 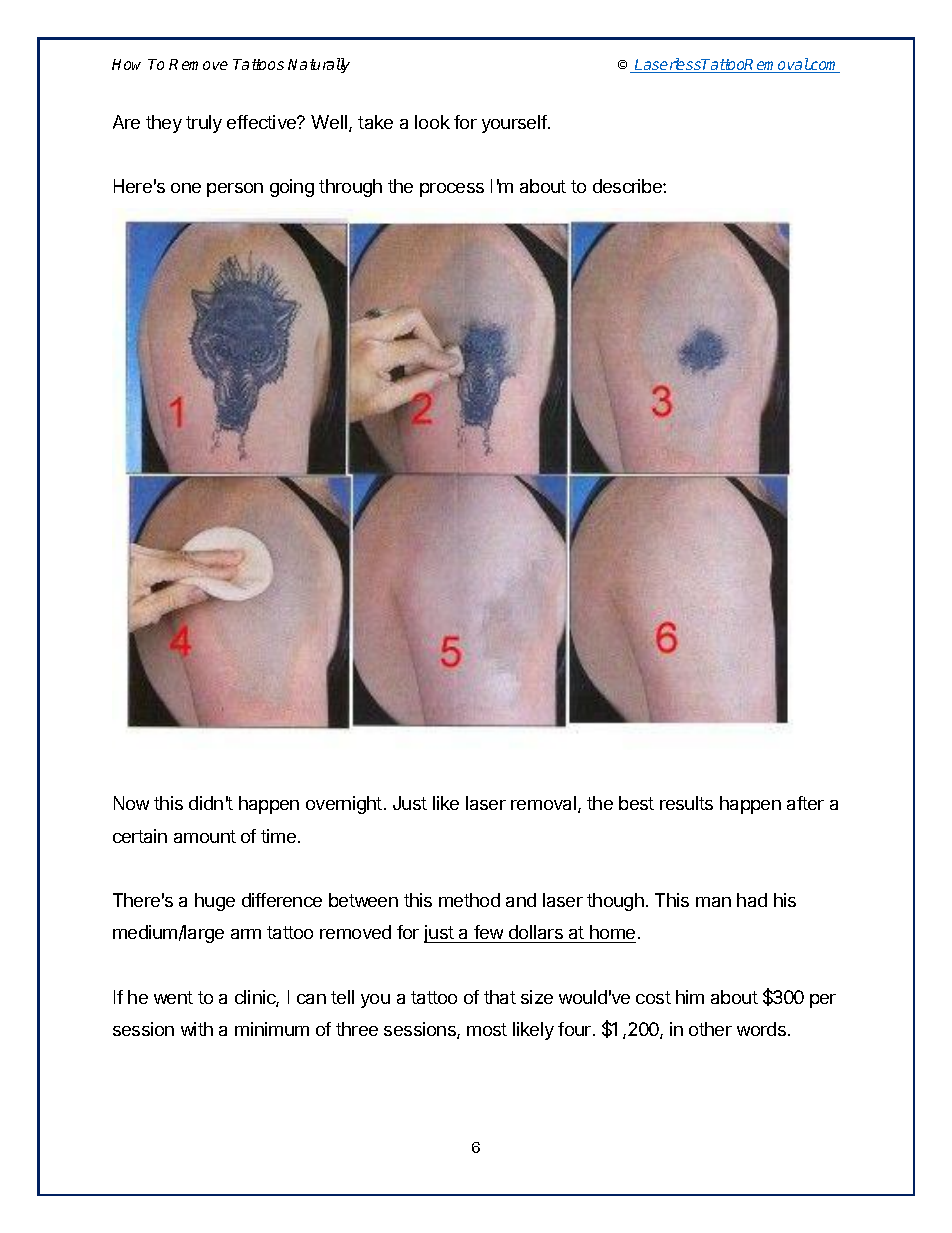 What do you see at coordinates (235, 190) in the screenshot?
I see `person` at bounding box center [235, 190].
